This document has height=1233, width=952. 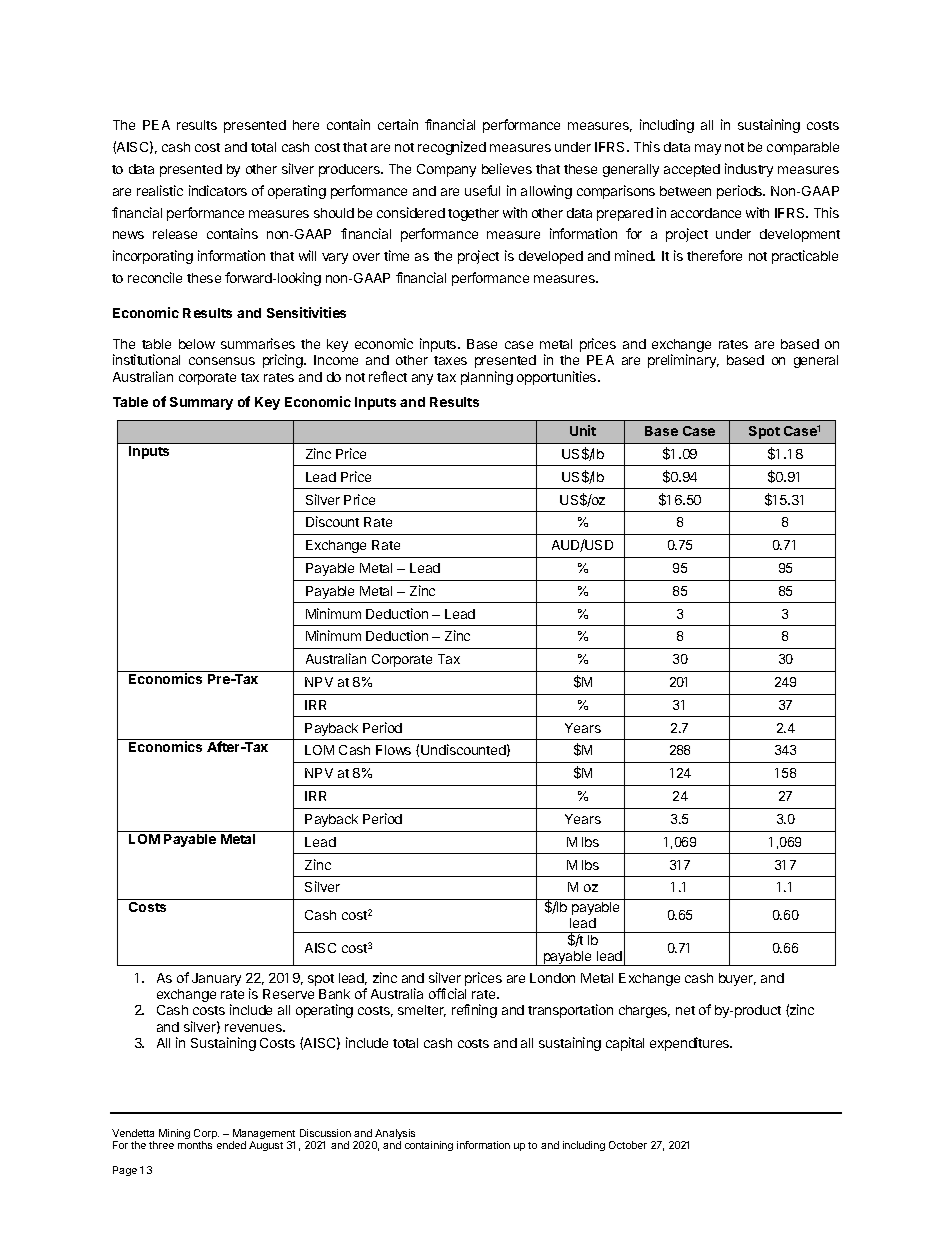 I want to click on October, so click(x=628, y=1145).
